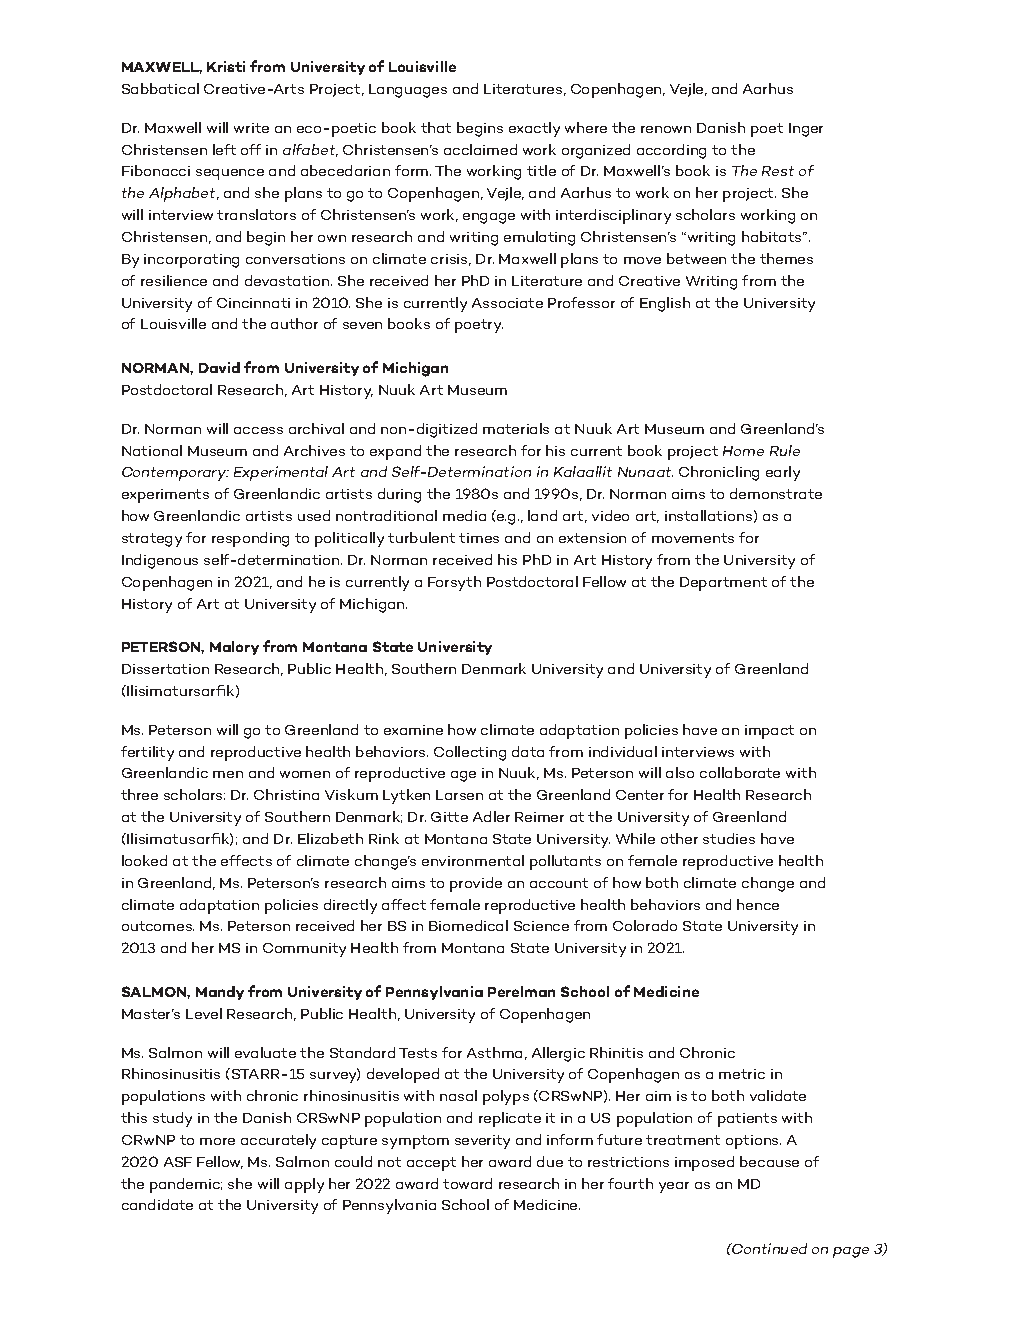 The width and height of the screenshot is (1029, 1332). What do you see at coordinates (454, 583) in the screenshot?
I see `Forsyth` at bounding box center [454, 583].
